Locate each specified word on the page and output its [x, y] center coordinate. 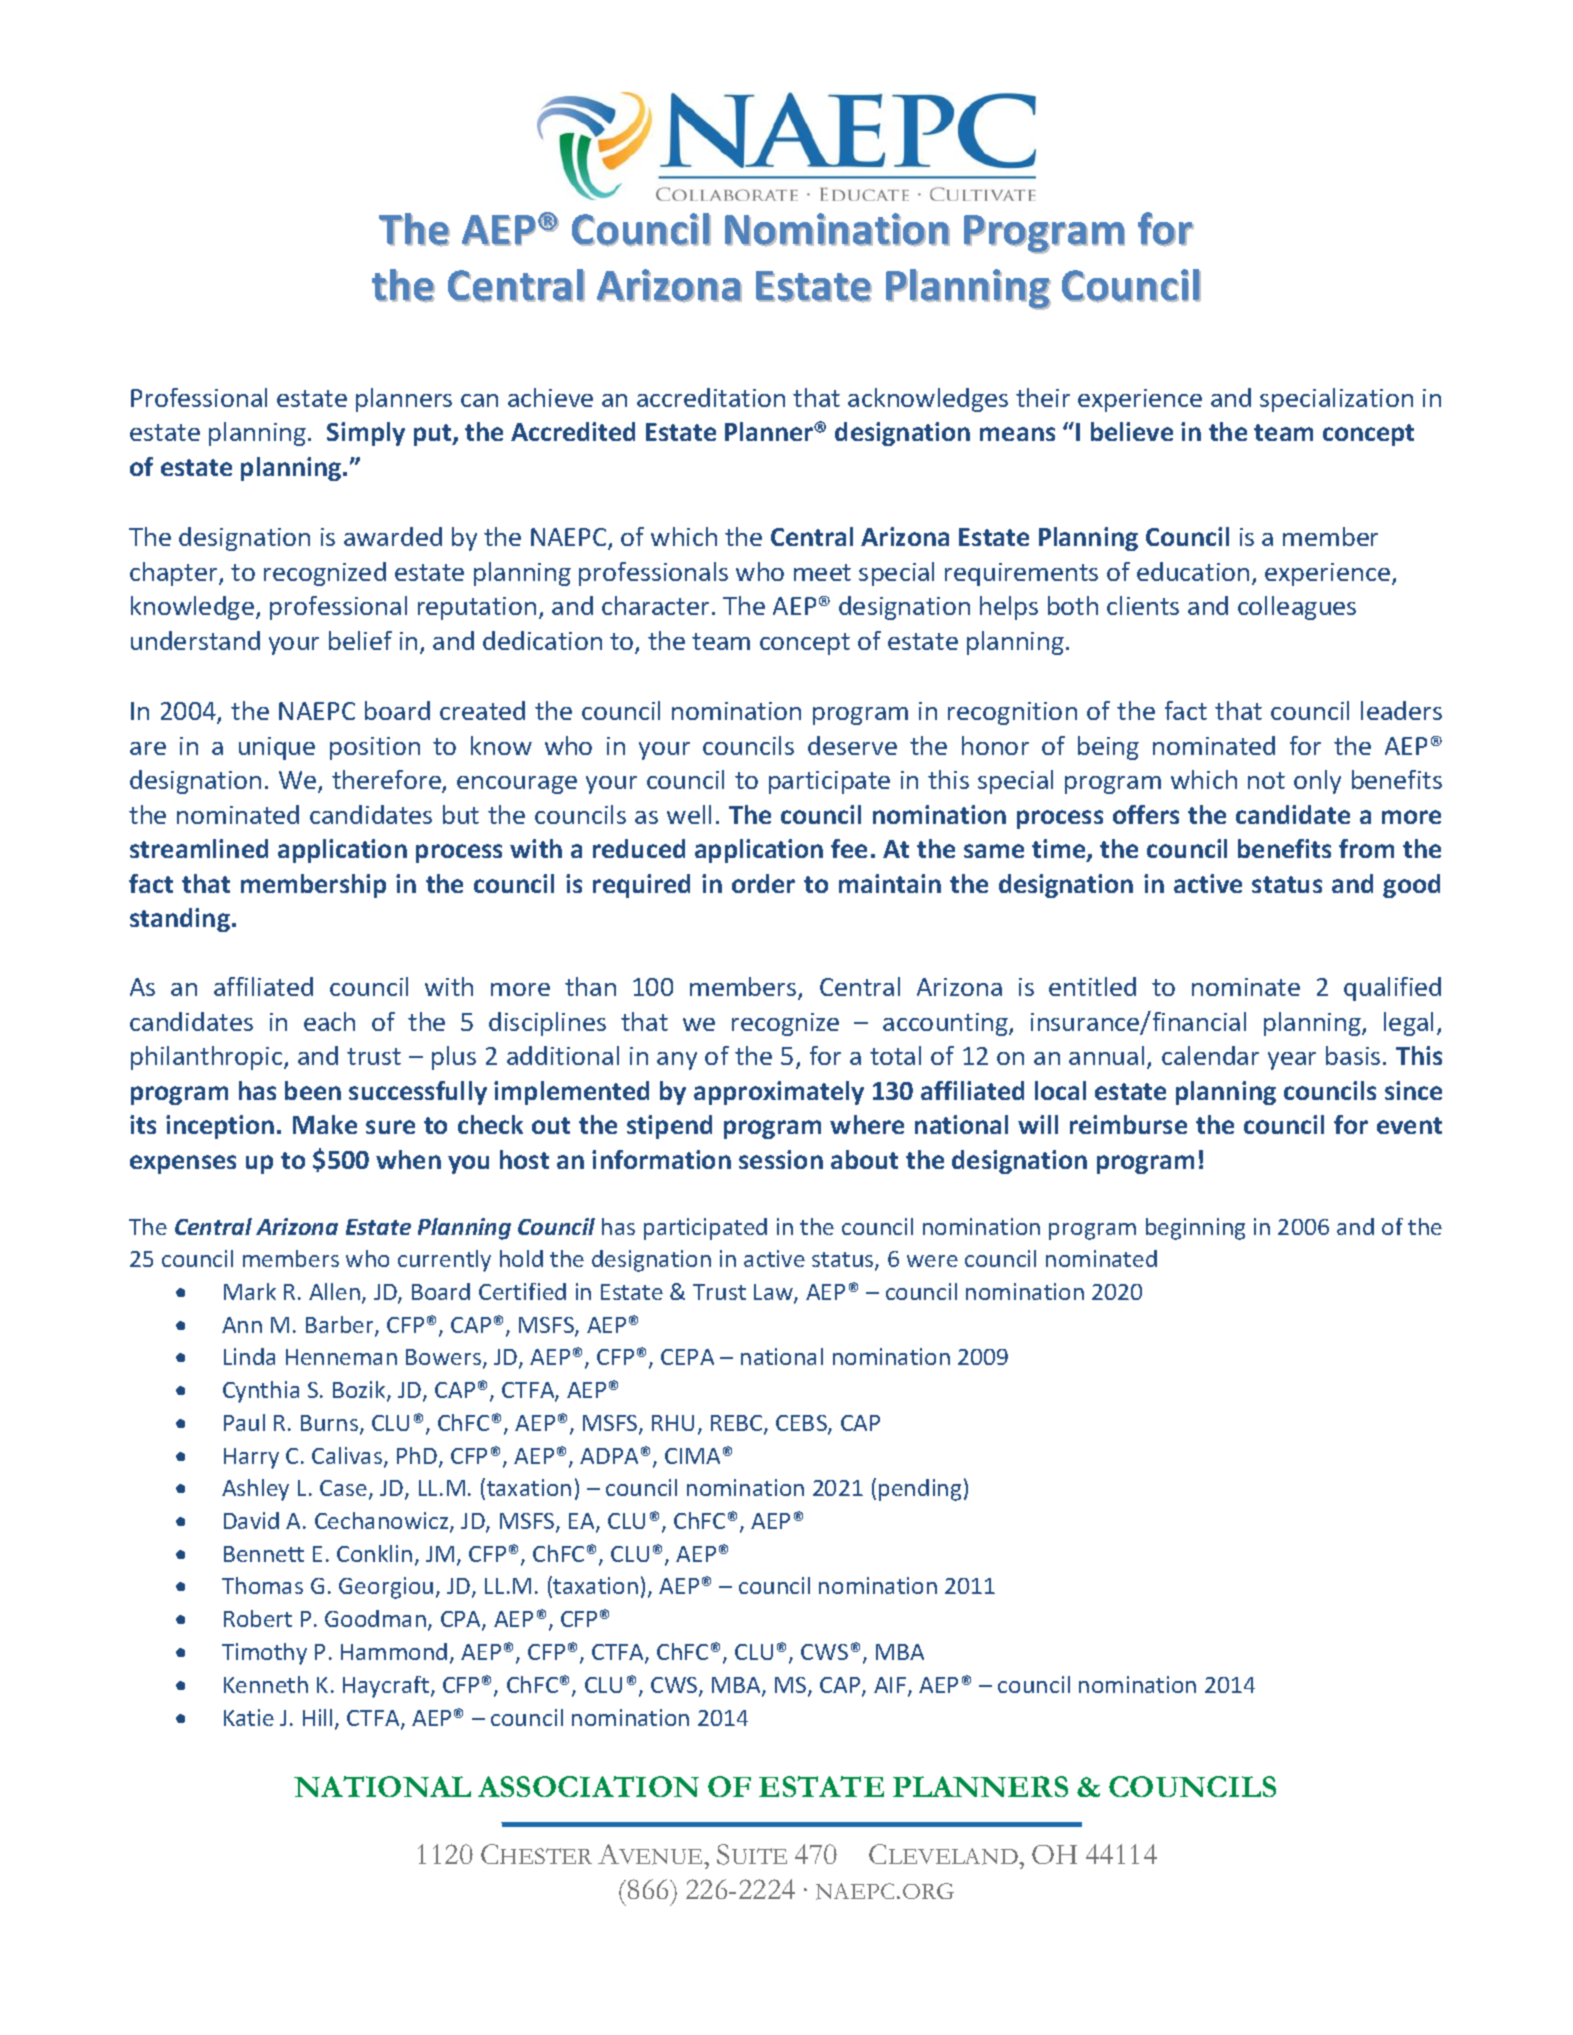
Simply [366, 434]
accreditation [711, 397]
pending [920, 1490]
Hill [317, 1717]
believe [1132, 431]
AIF [890, 1685]
